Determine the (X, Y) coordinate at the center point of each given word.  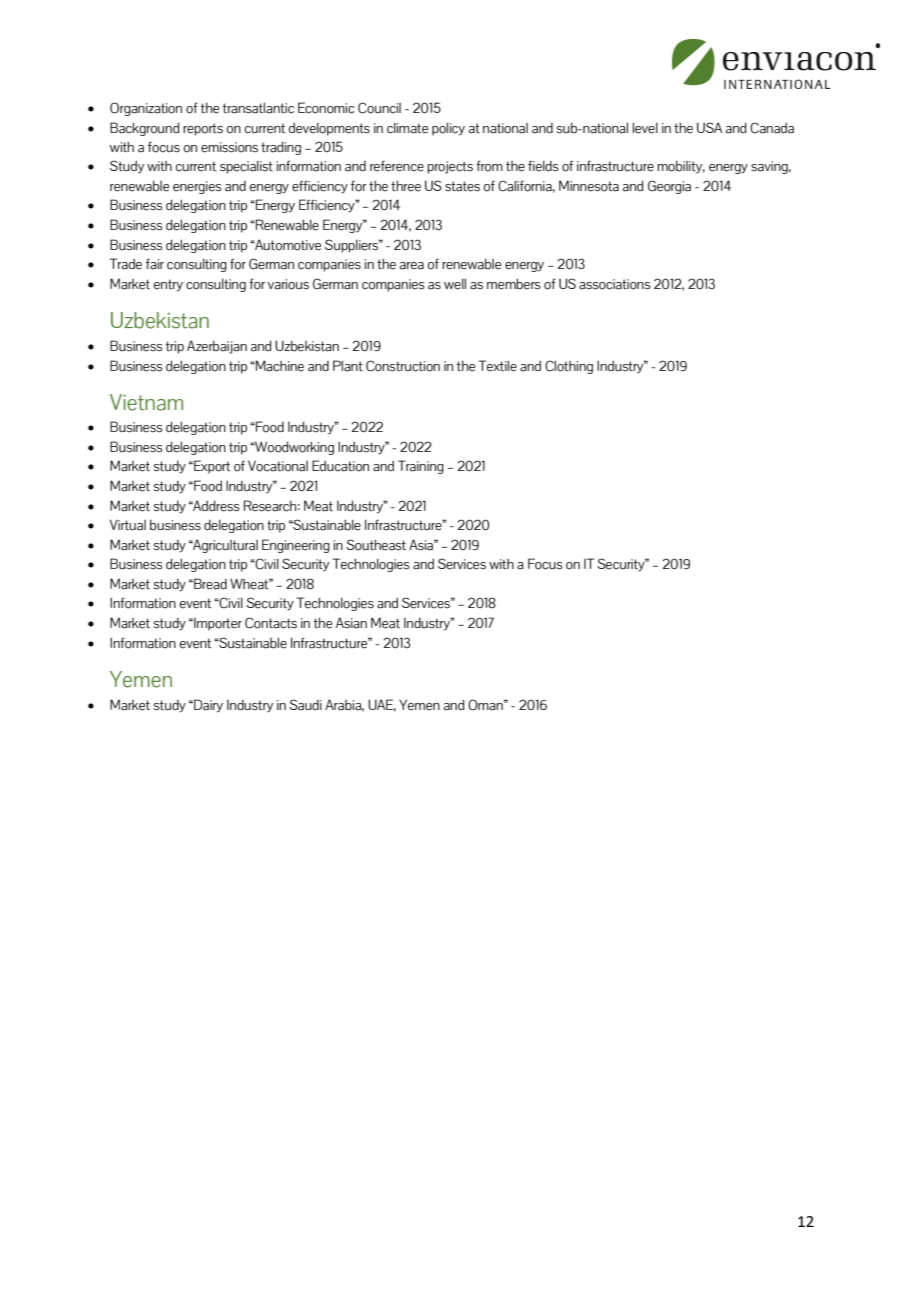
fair (155, 264)
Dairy (207, 706)
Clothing (569, 367)
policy (448, 129)
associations (615, 284)
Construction (403, 366)
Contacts (271, 623)
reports (203, 129)
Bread (209, 584)
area (412, 266)
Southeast (376, 545)
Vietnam (146, 402)
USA (709, 127)
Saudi (305, 705)
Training (421, 467)
